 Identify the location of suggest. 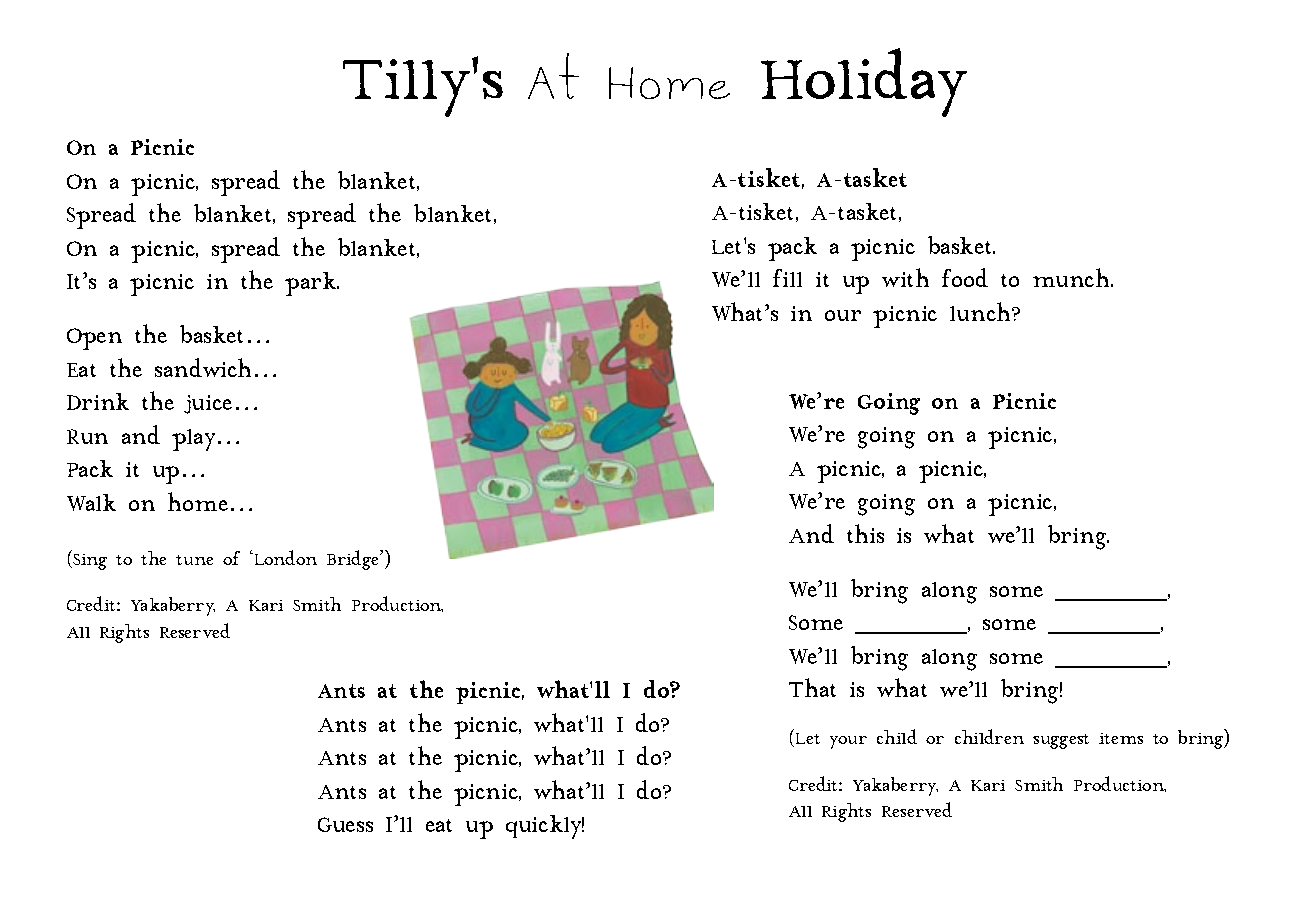
(1061, 741).
